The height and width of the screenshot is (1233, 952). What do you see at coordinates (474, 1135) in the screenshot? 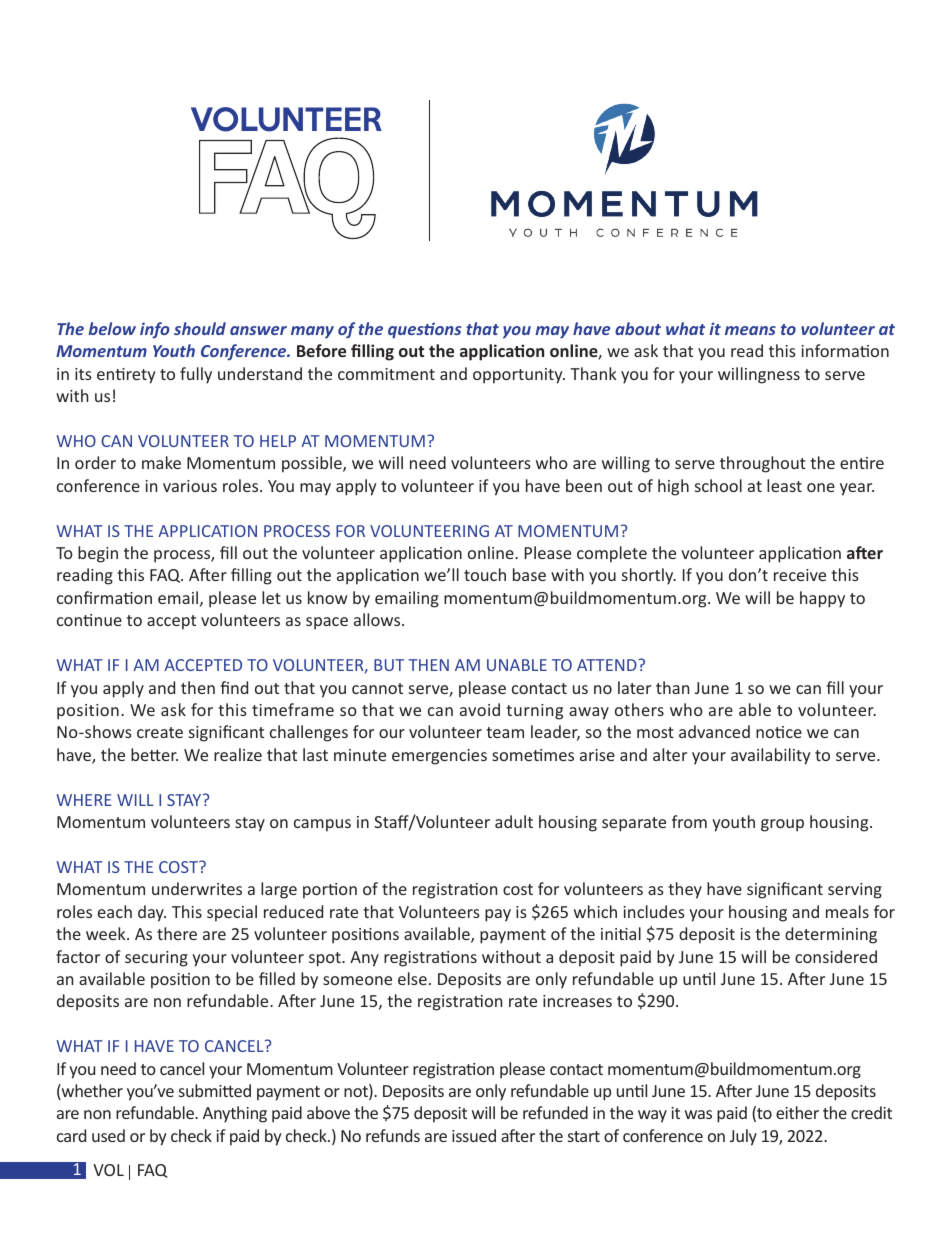
I see `issued` at bounding box center [474, 1135].
